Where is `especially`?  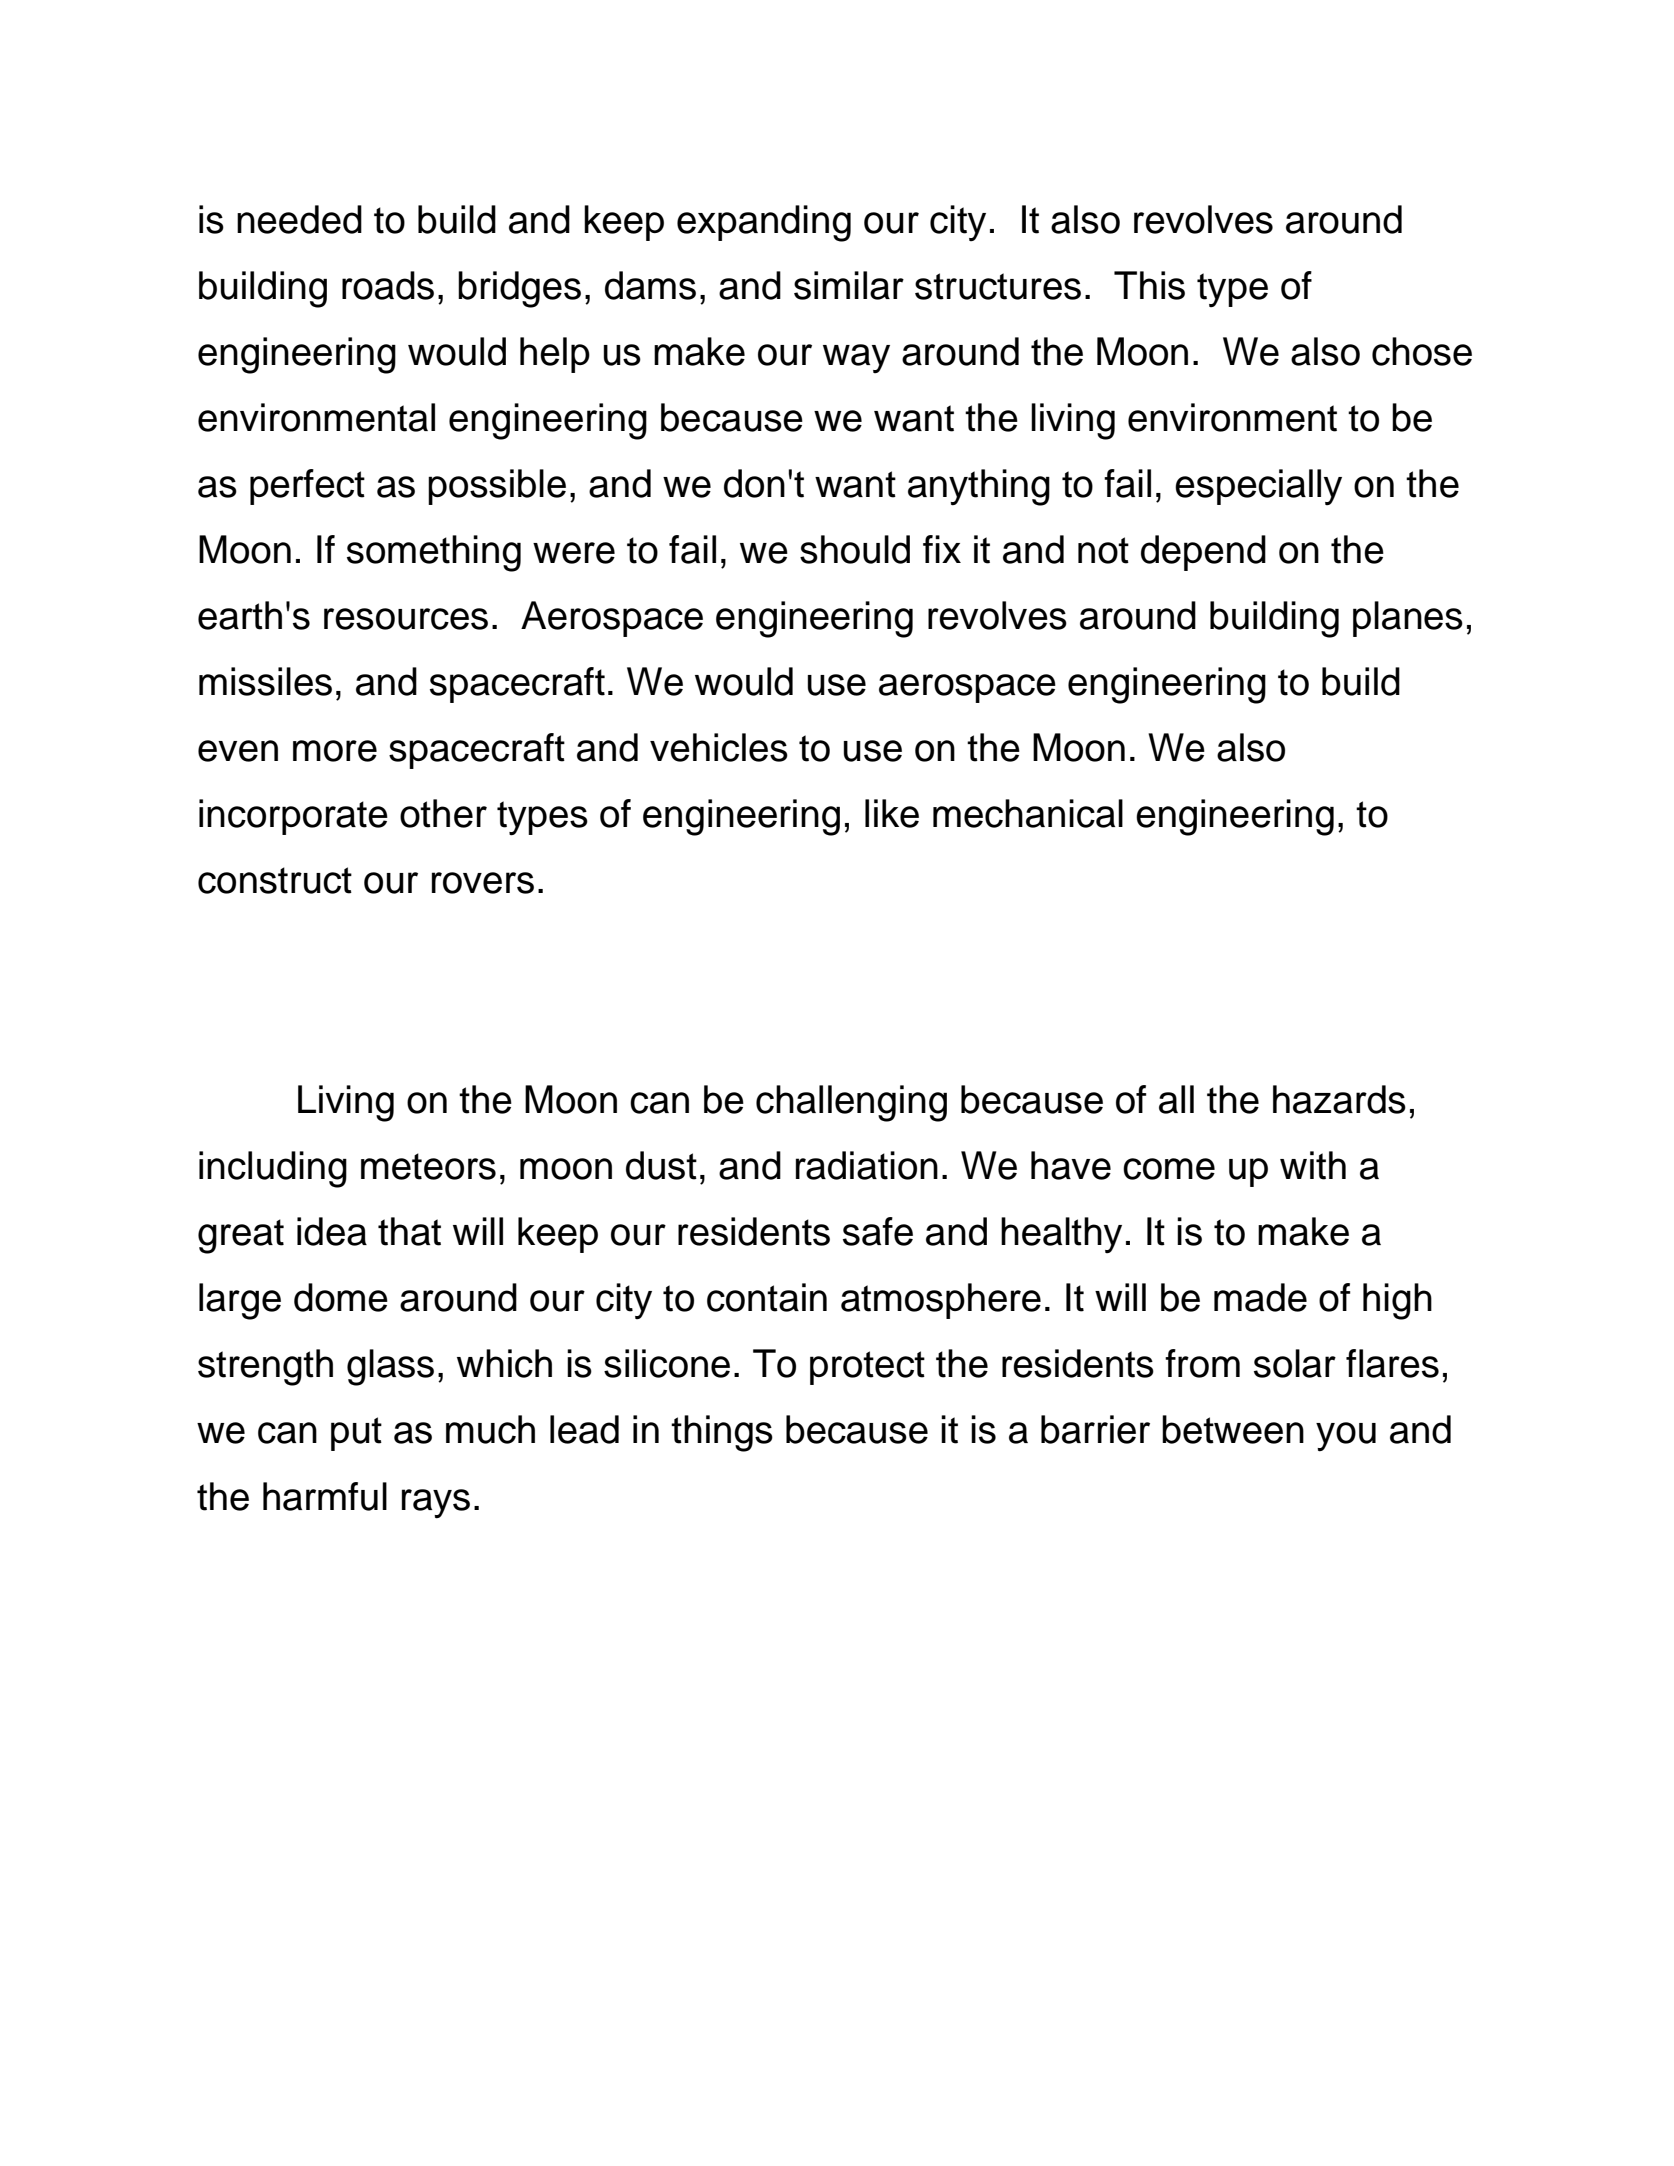 especially is located at coordinates (1258, 487).
